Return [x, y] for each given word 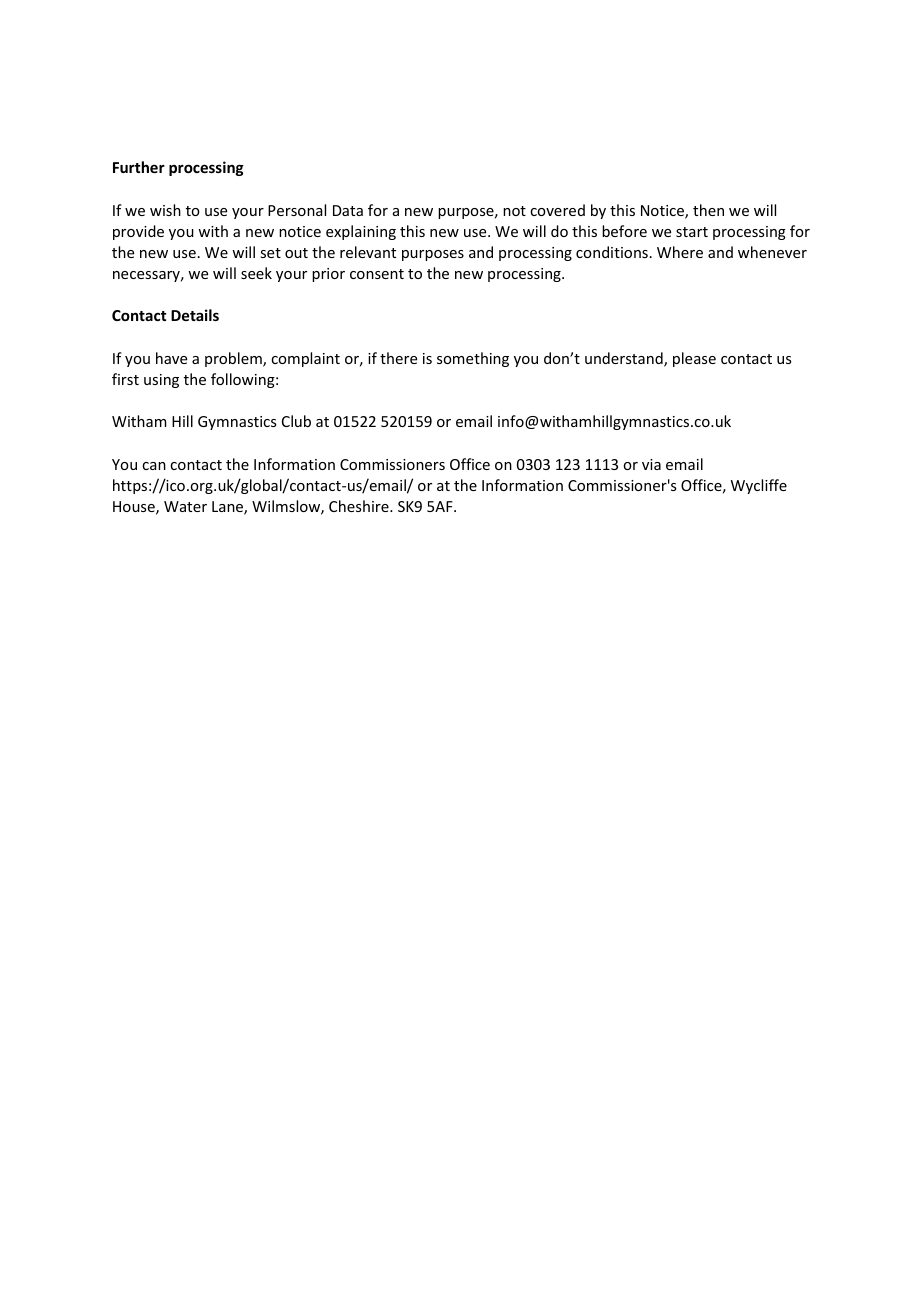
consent [377, 274]
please [694, 359]
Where [680, 252]
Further [139, 167]
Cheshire [360, 506]
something [473, 359]
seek [256, 273]
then [708, 210]
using [161, 381]
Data [348, 210]
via [651, 464]
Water [185, 506]
